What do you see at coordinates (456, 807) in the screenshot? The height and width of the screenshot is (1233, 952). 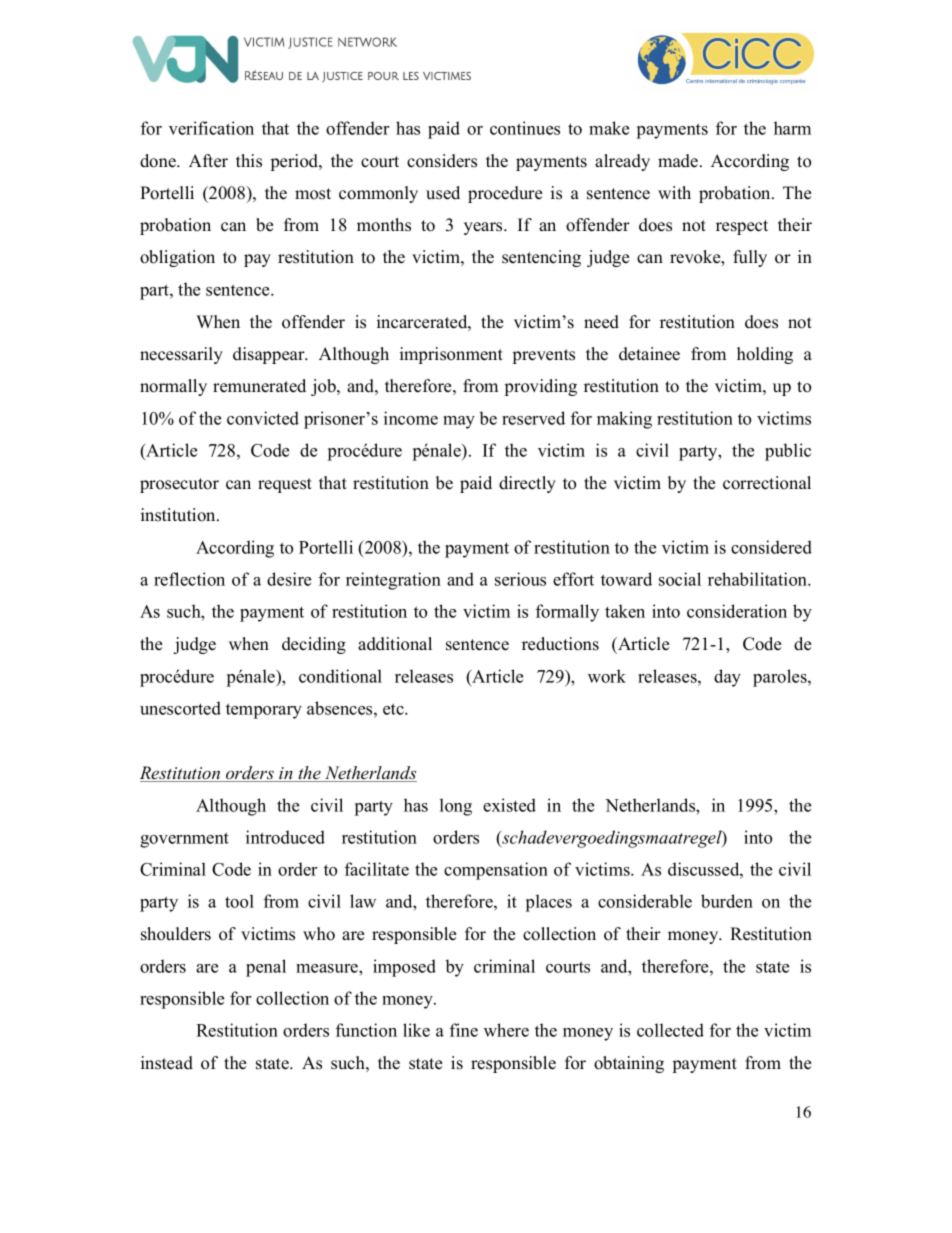 I see `long` at bounding box center [456, 807].
